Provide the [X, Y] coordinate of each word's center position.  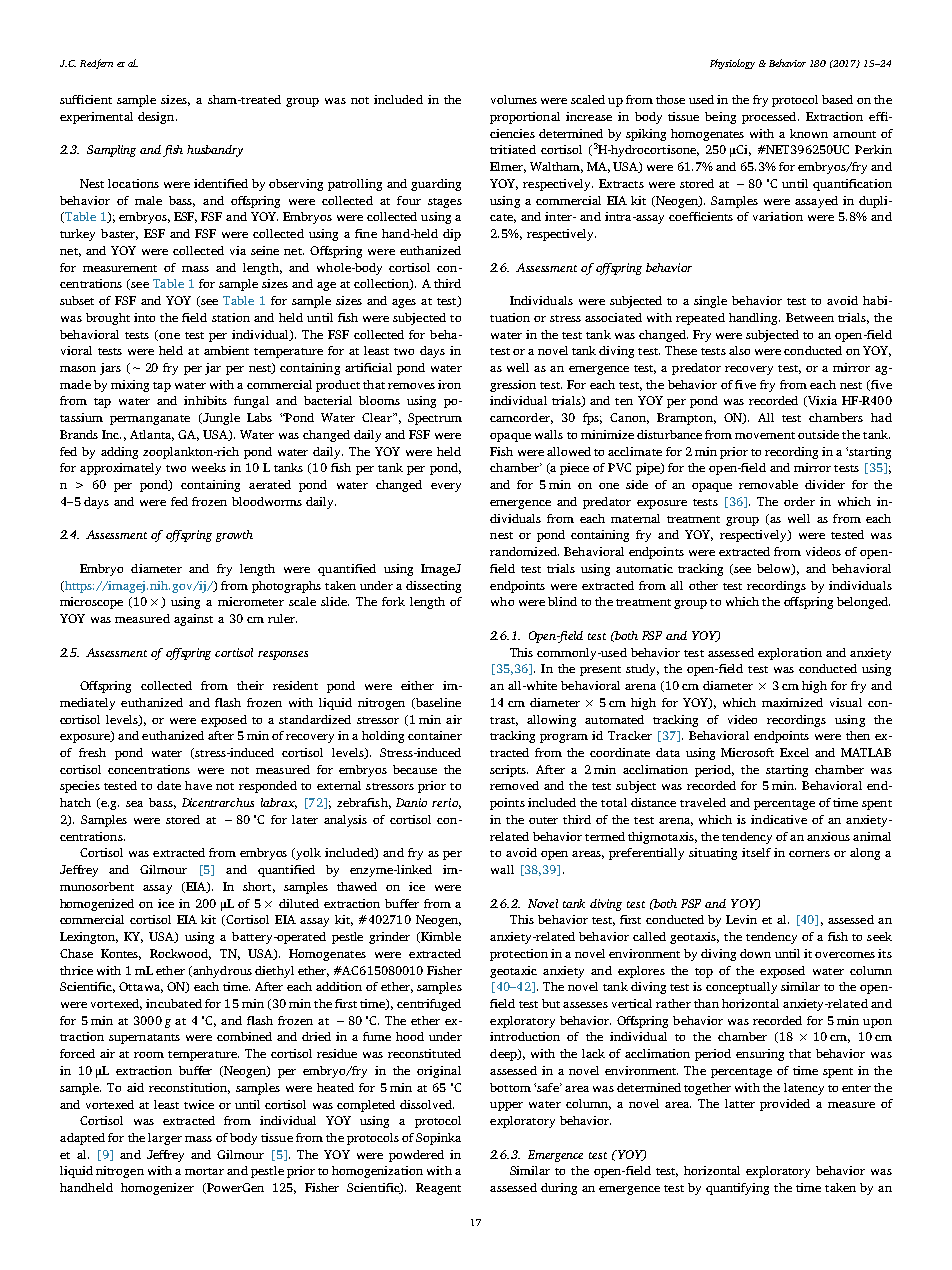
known [809, 133]
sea [134, 804]
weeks [209, 467]
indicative [779, 819]
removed [514, 785]
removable [768, 484]
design [157, 118]
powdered [416, 1156]
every [446, 487]
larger [165, 1139]
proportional [525, 118]
